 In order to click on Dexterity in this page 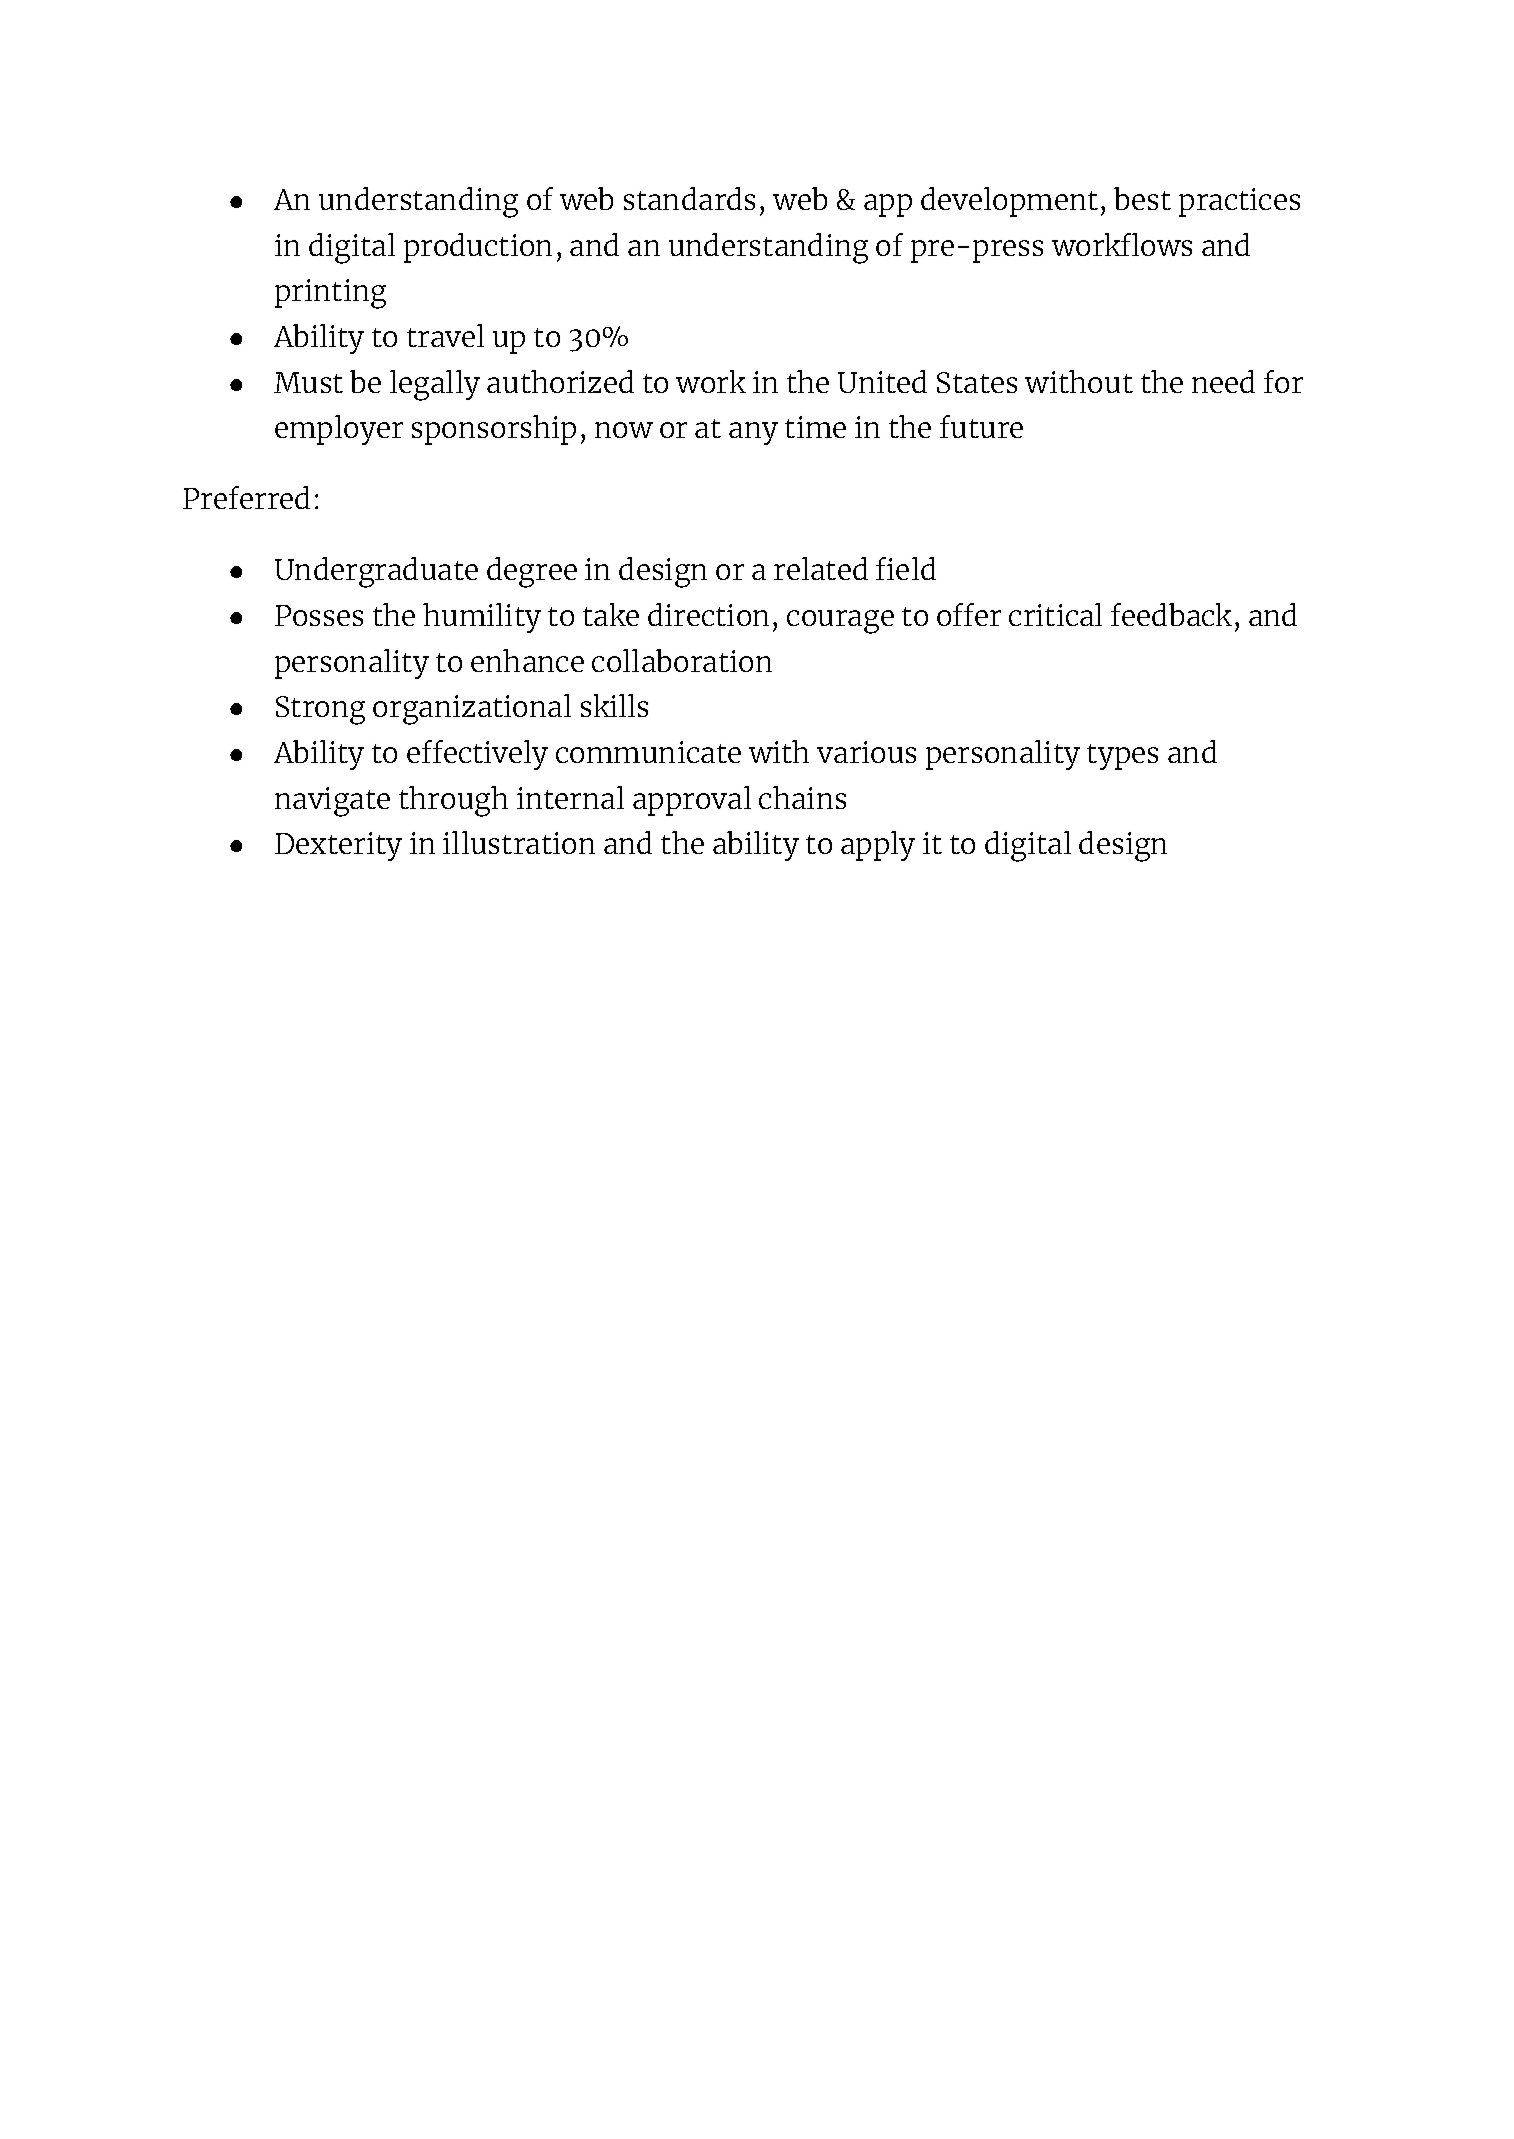, I will do `click(338, 846)`.
